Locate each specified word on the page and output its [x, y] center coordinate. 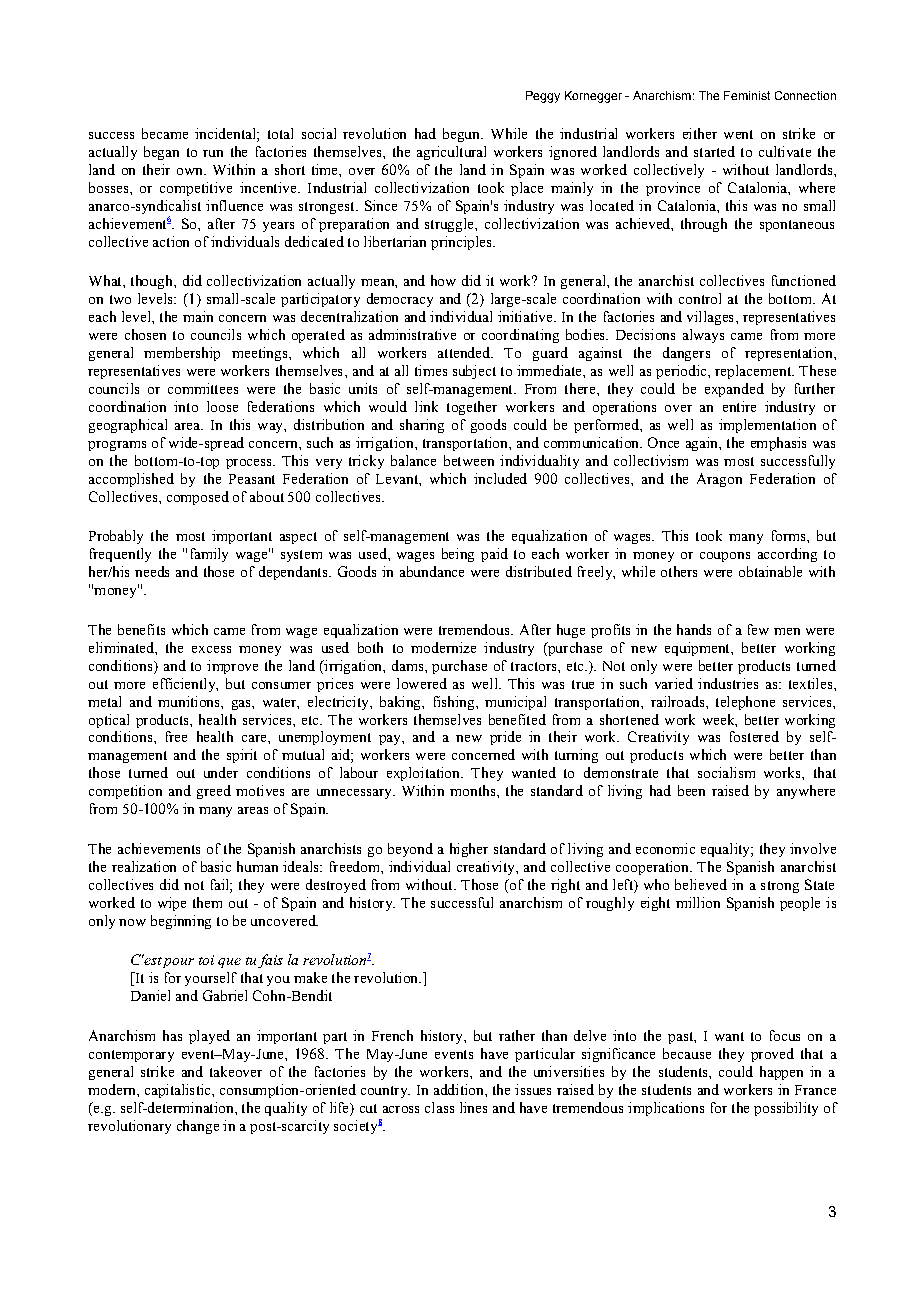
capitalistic [179, 1091]
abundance [432, 571]
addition [460, 1089]
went [738, 134]
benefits [141, 629]
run [213, 153]
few [758, 629]
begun [463, 135]
